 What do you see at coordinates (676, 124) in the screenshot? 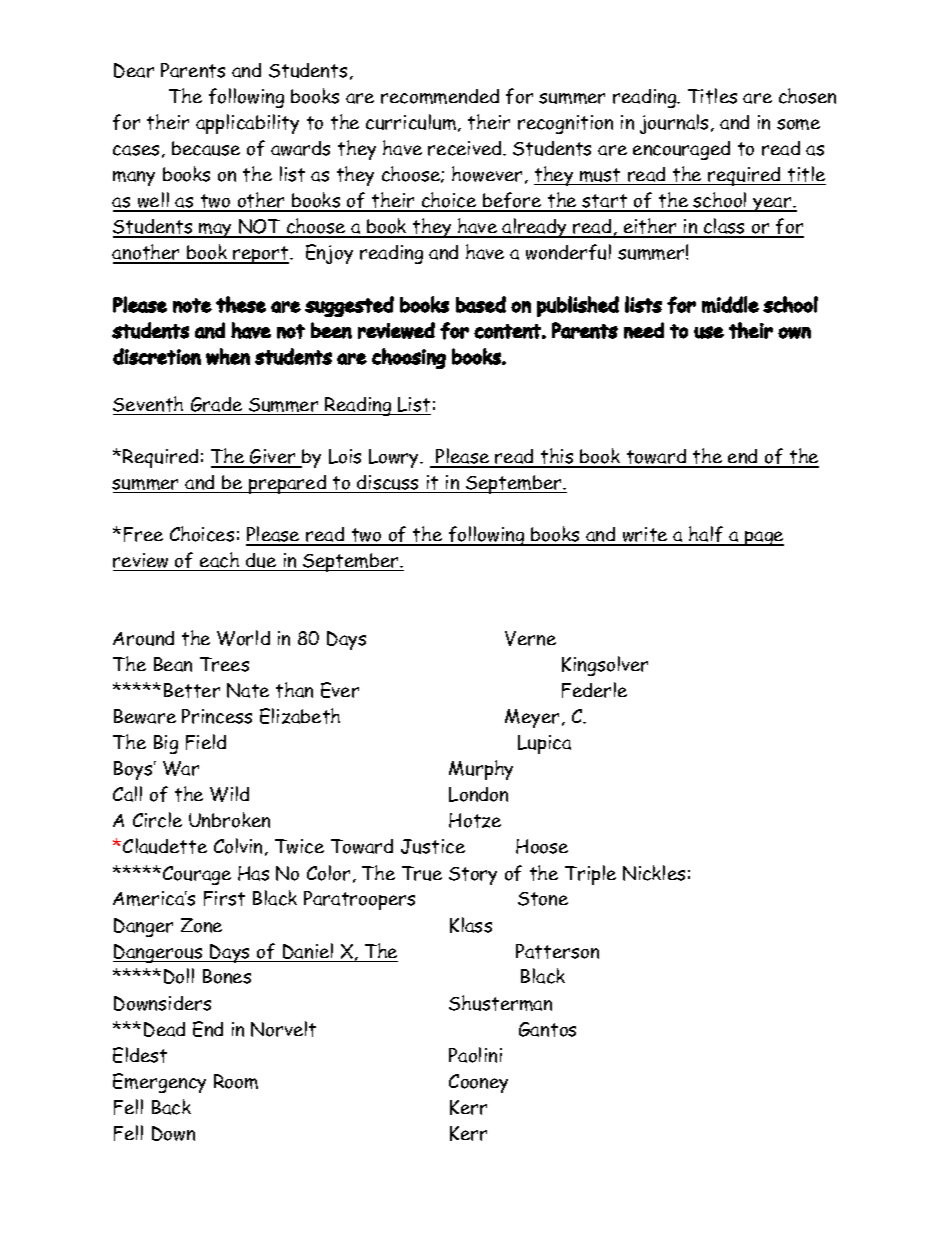
I see `journals` at bounding box center [676, 124].
